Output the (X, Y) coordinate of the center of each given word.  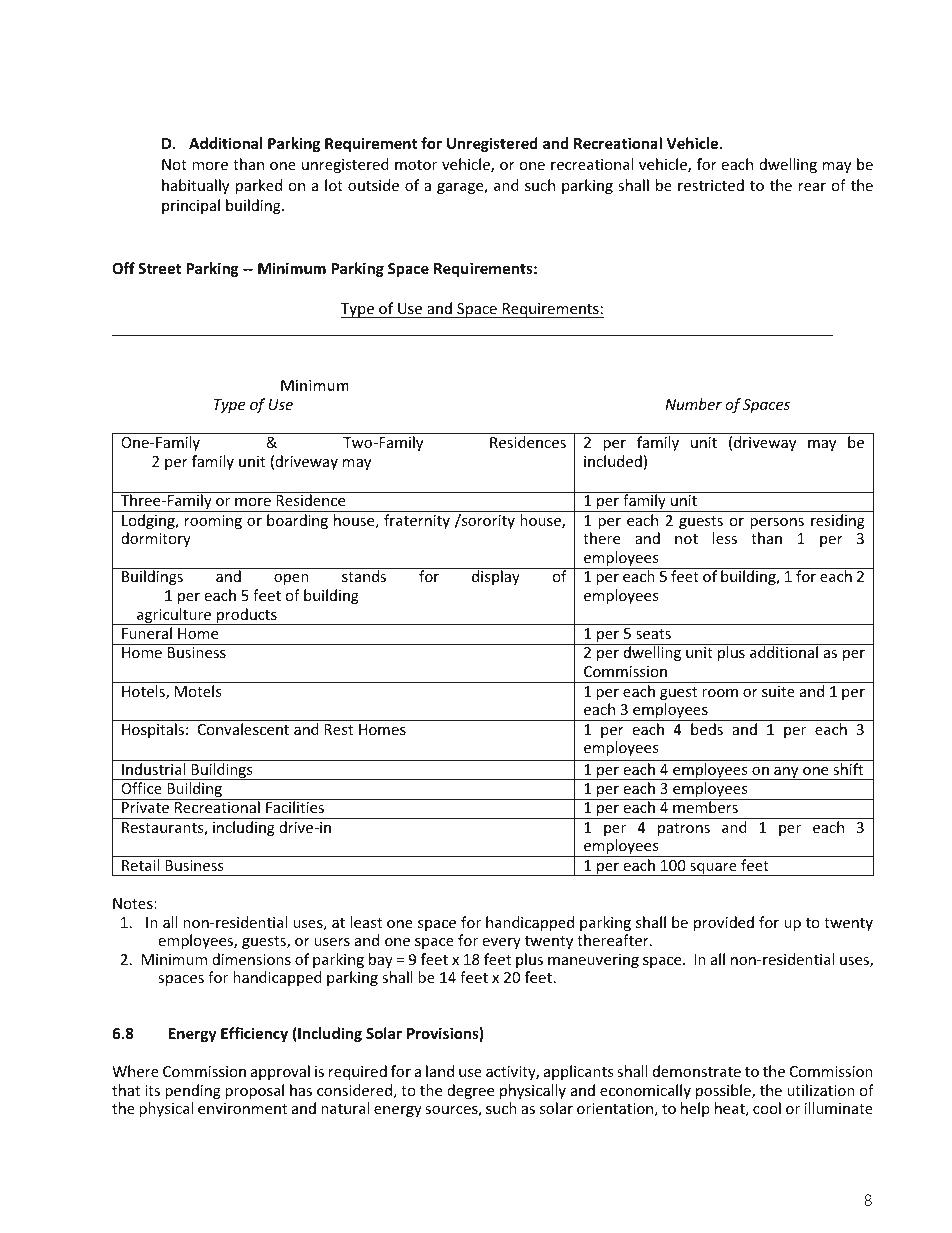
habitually (195, 186)
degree (470, 1091)
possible (724, 1091)
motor (416, 165)
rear (812, 187)
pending (193, 1091)
